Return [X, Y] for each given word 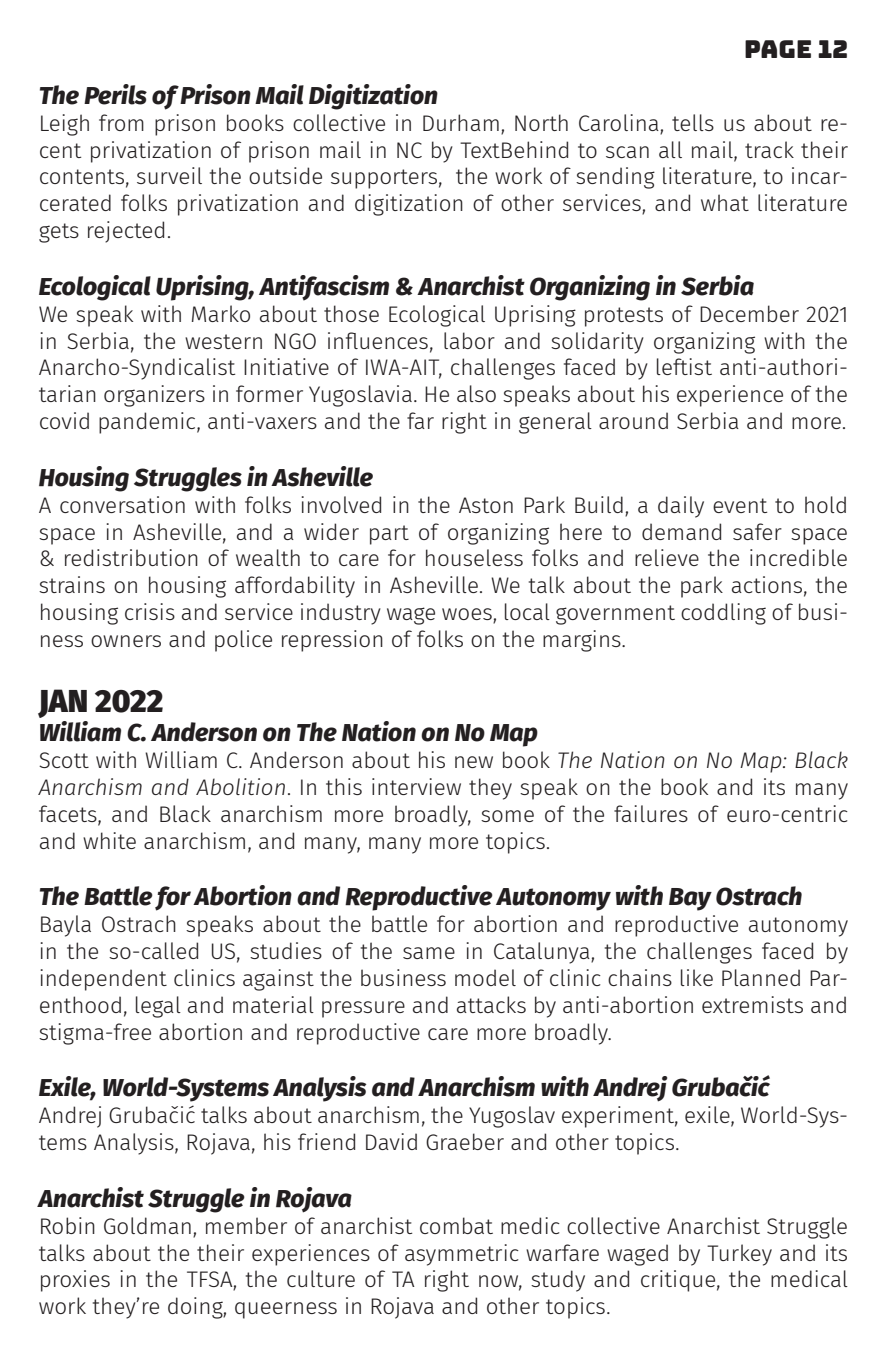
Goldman [147, 1225]
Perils [115, 94]
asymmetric [462, 1255]
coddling [723, 614]
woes [468, 615]
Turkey [739, 1255]
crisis [150, 611]
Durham [461, 122]
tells [693, 122]
